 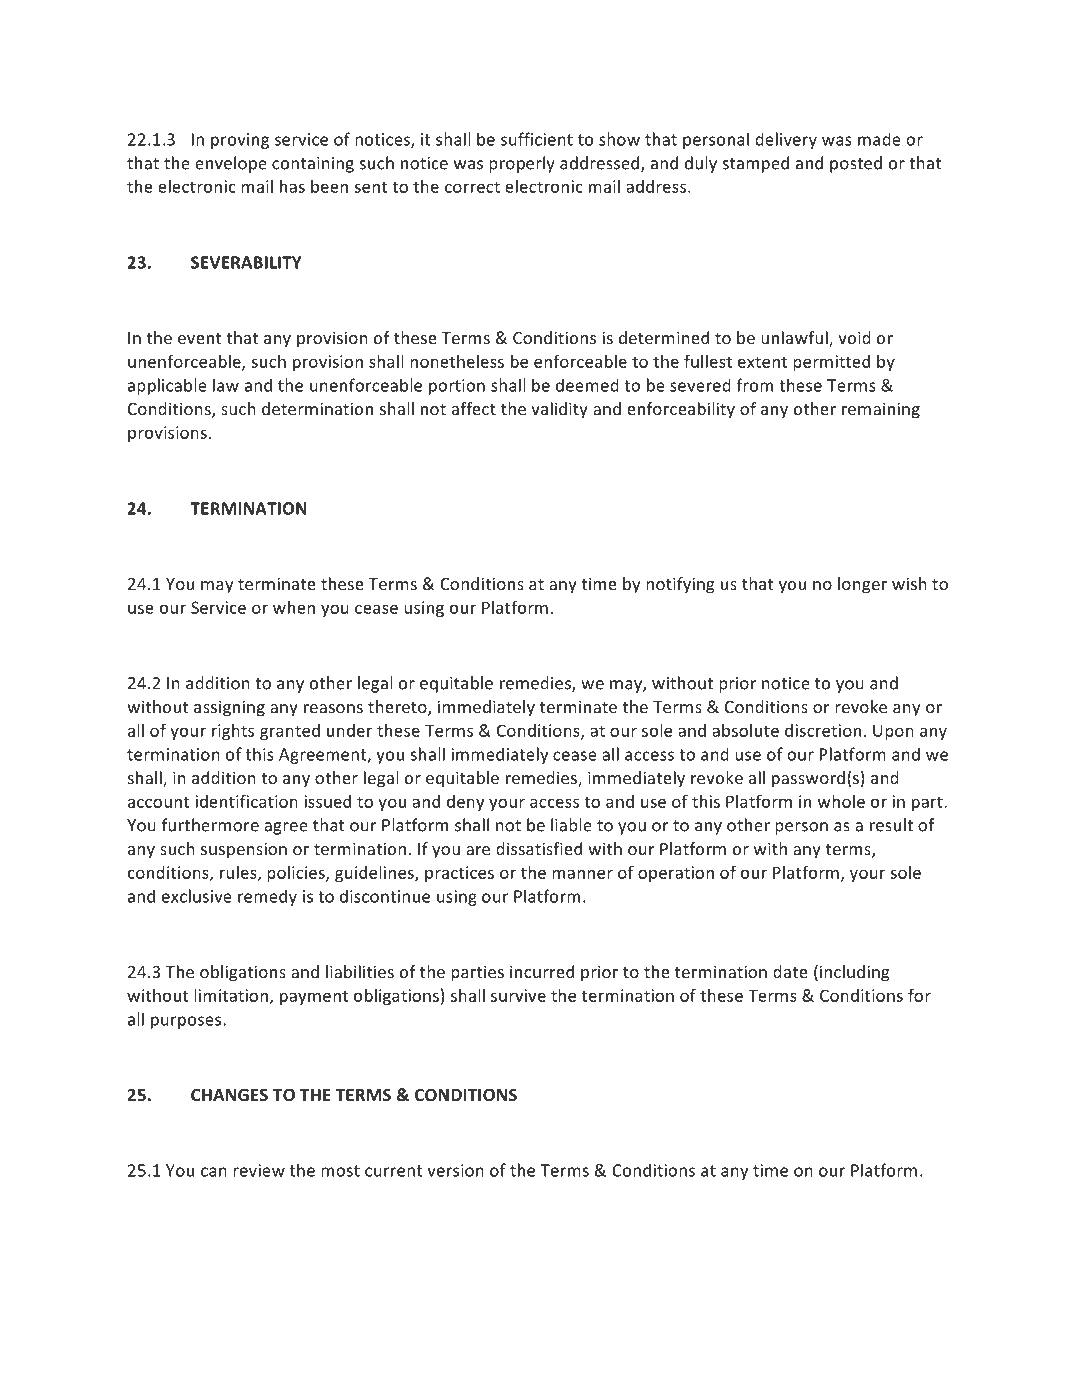 I want to click on liable, so click(x=571, y=825).
